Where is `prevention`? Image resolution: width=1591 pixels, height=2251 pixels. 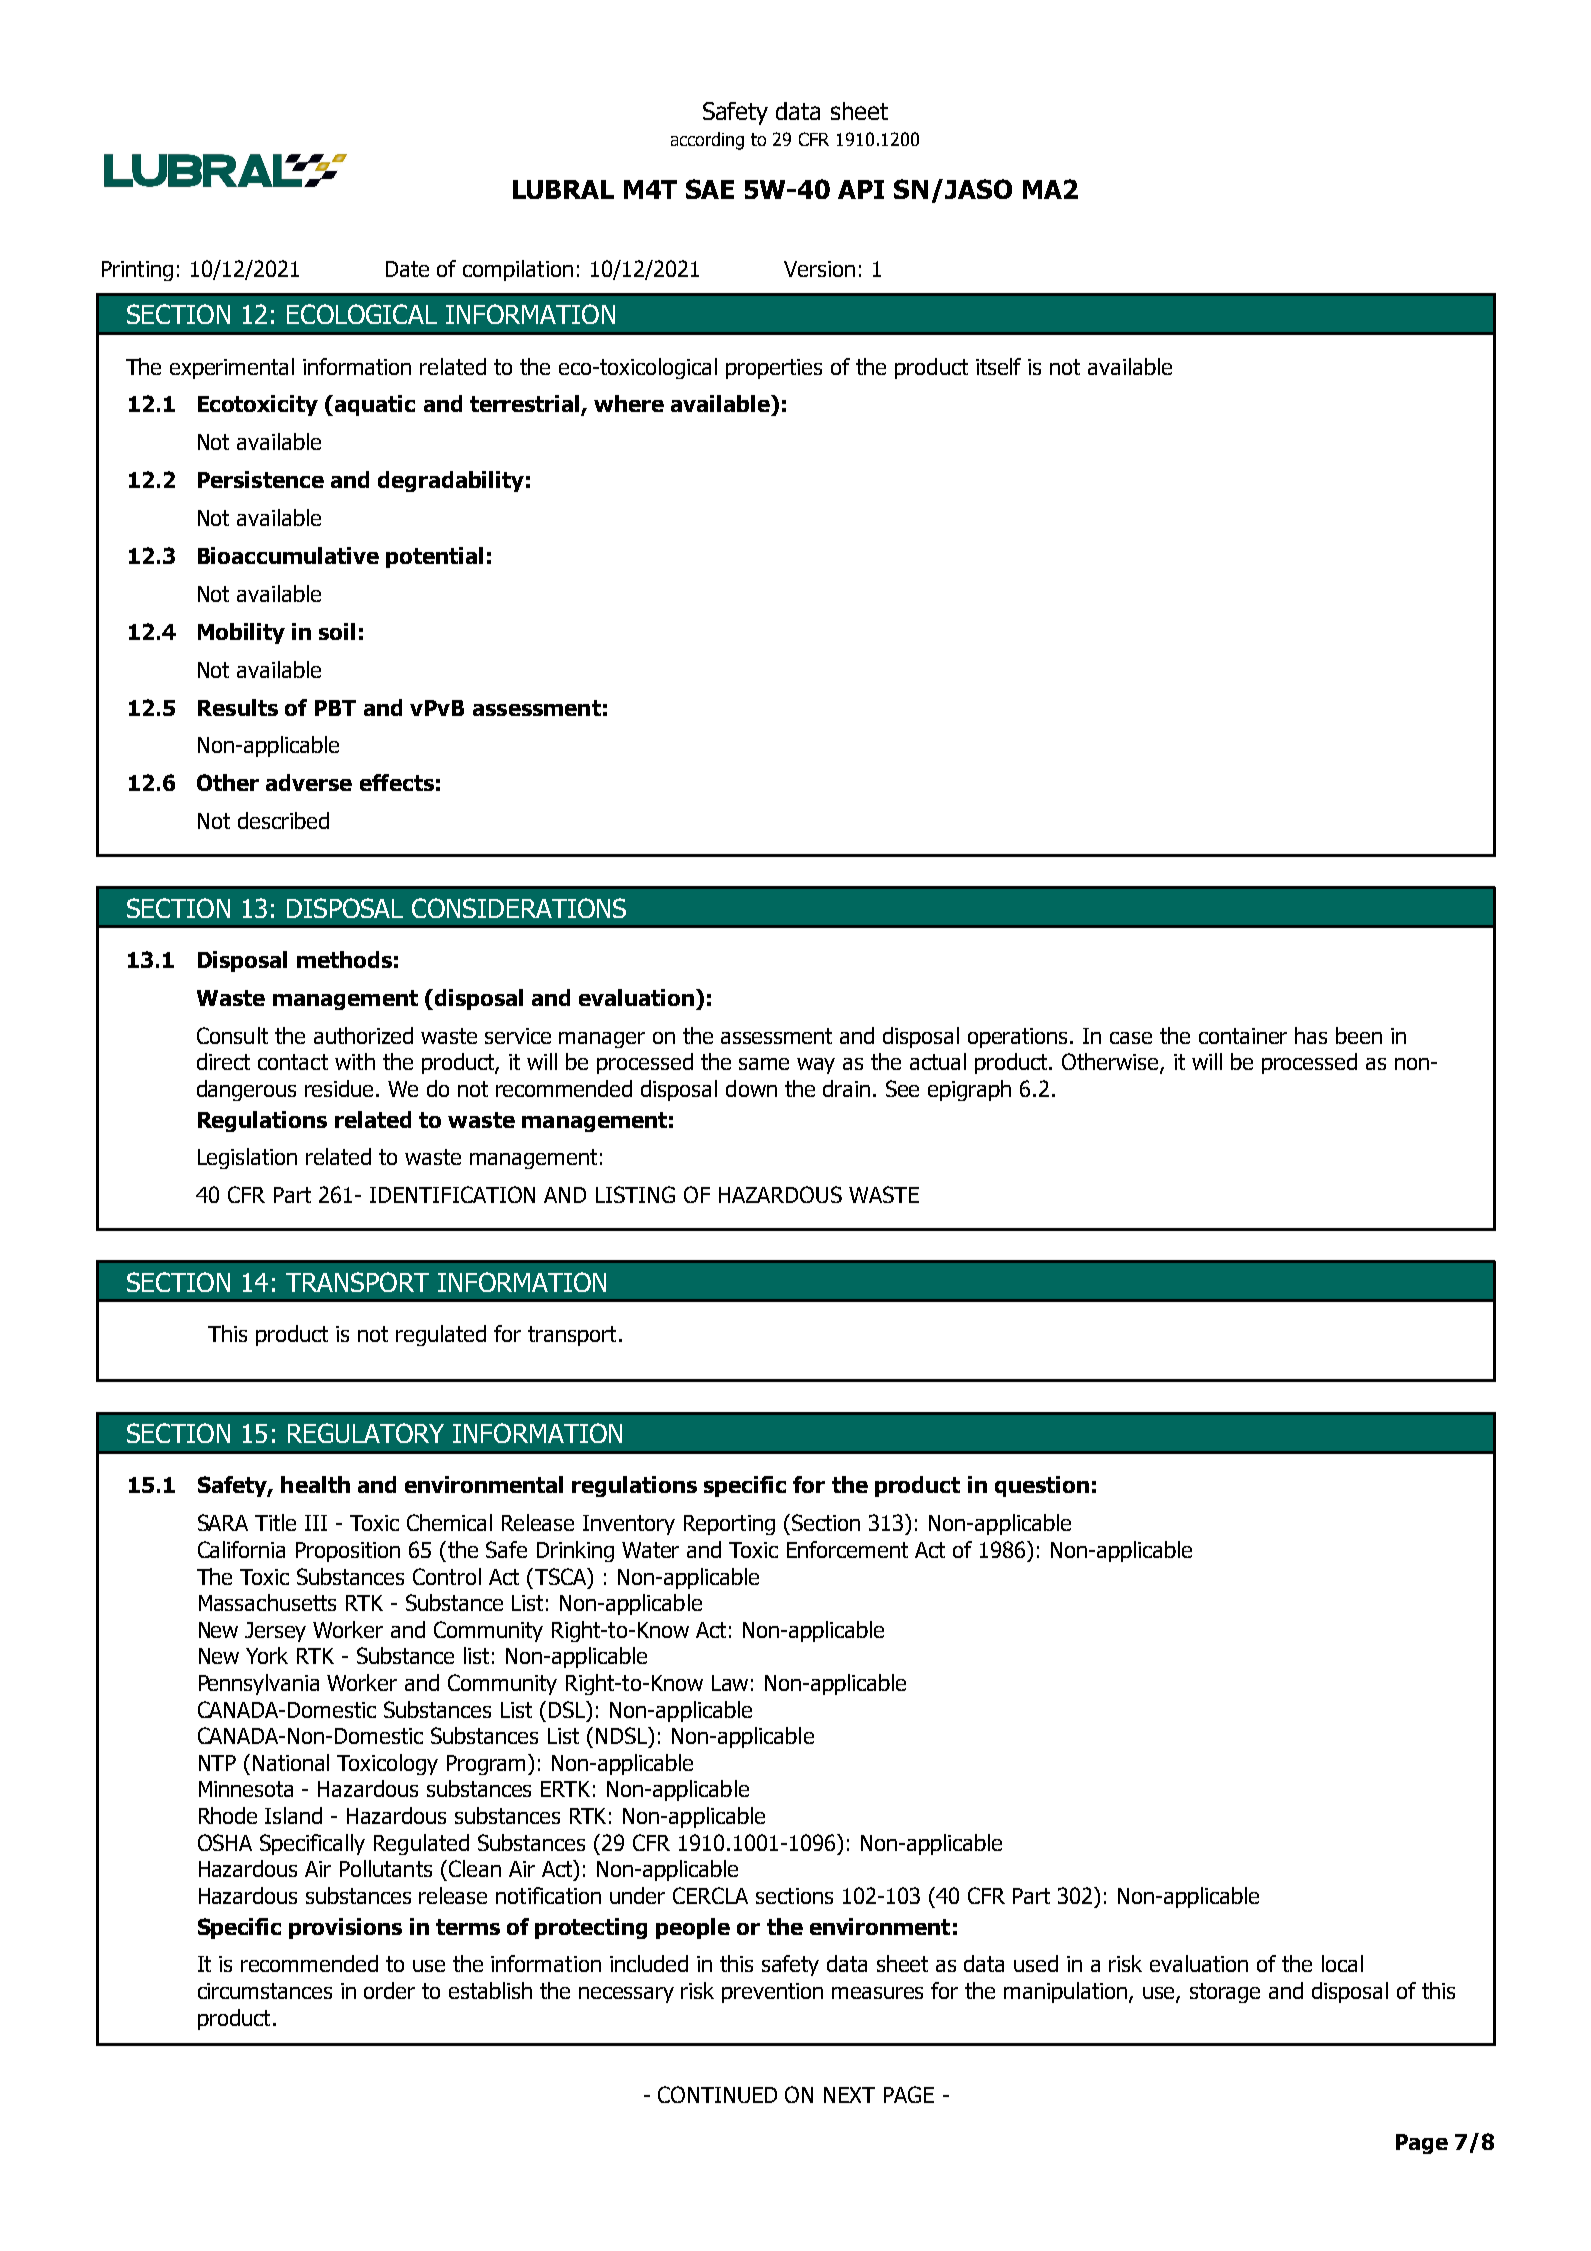
prevention is located at coordinates (772, 1993).
